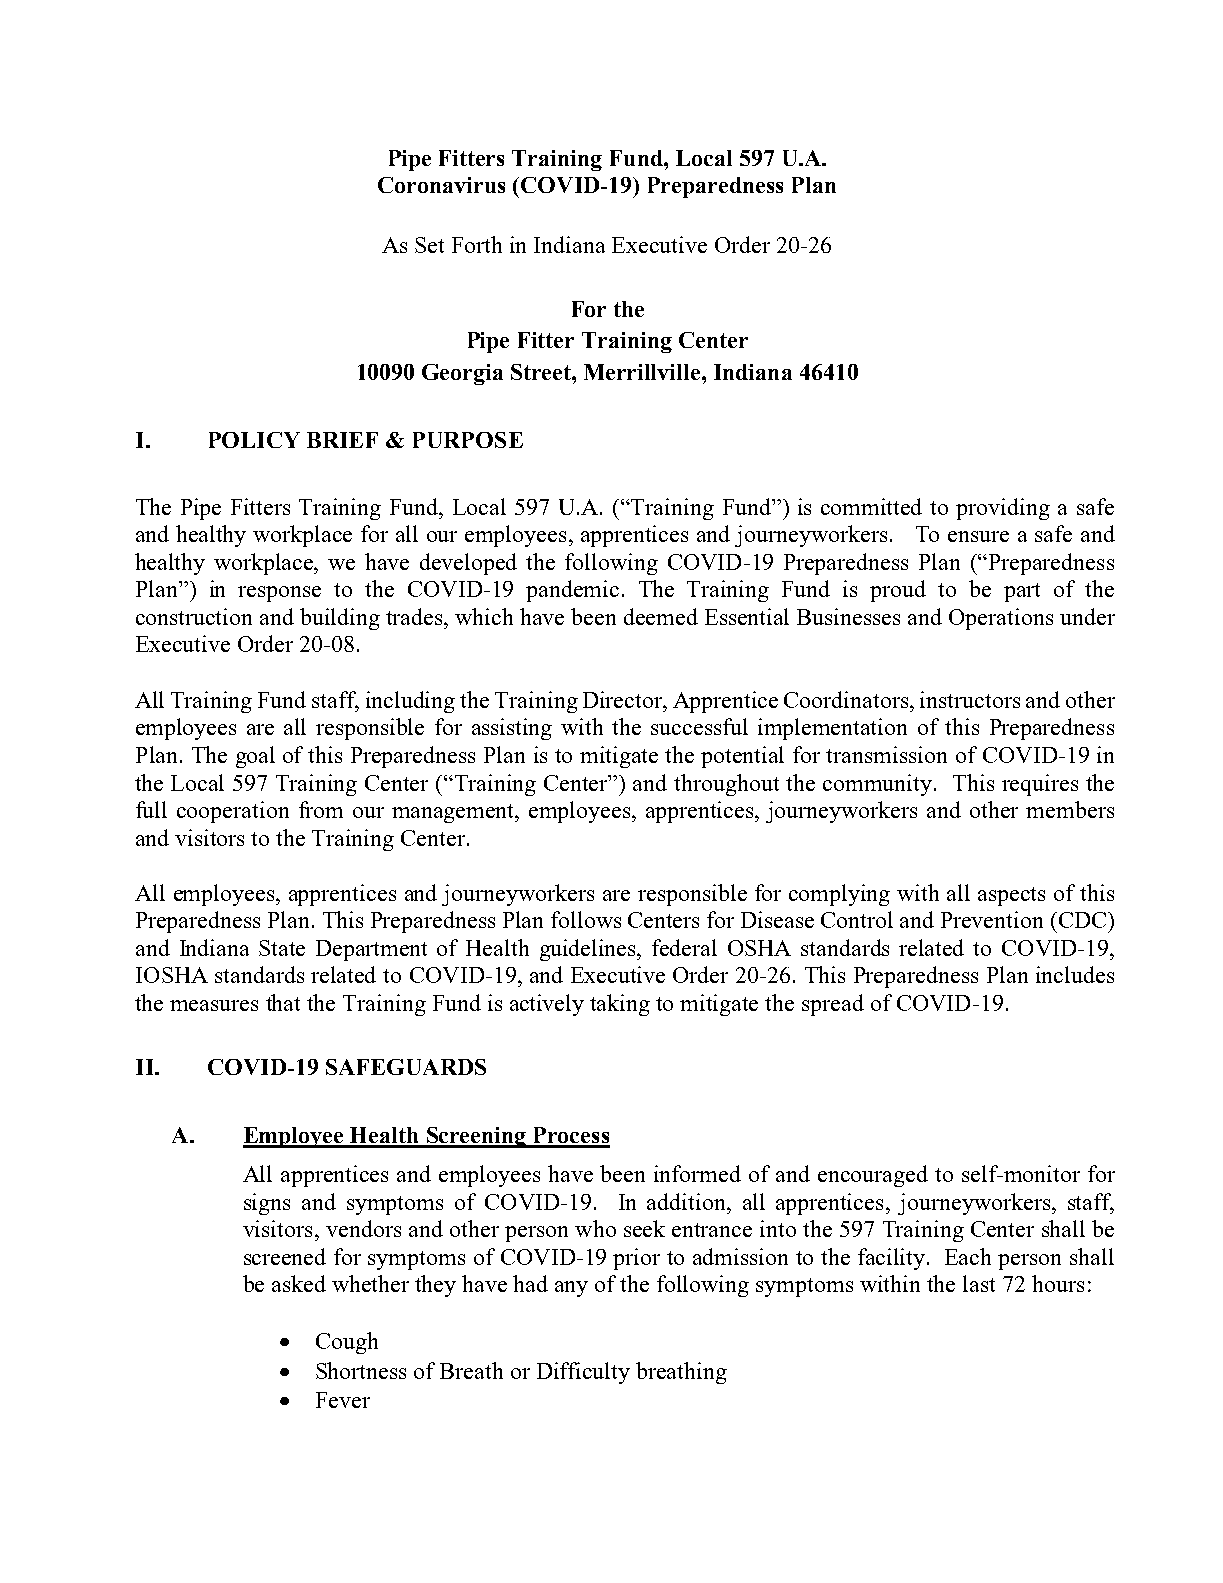  What do you see at coordinates (726, 785) in the page?
I see `throughout` at bounding box center [726, 785].
